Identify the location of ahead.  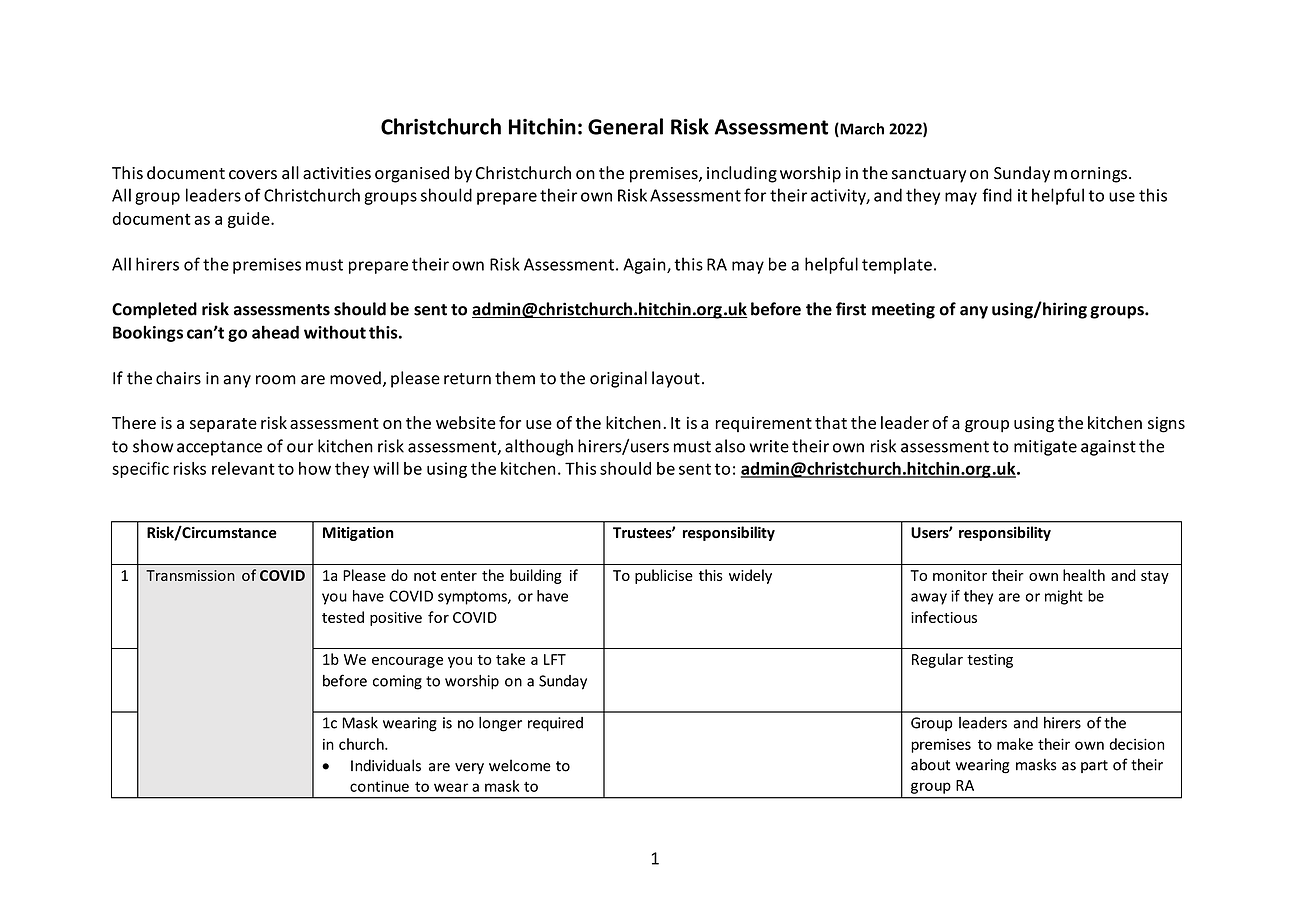
(275, 332).
